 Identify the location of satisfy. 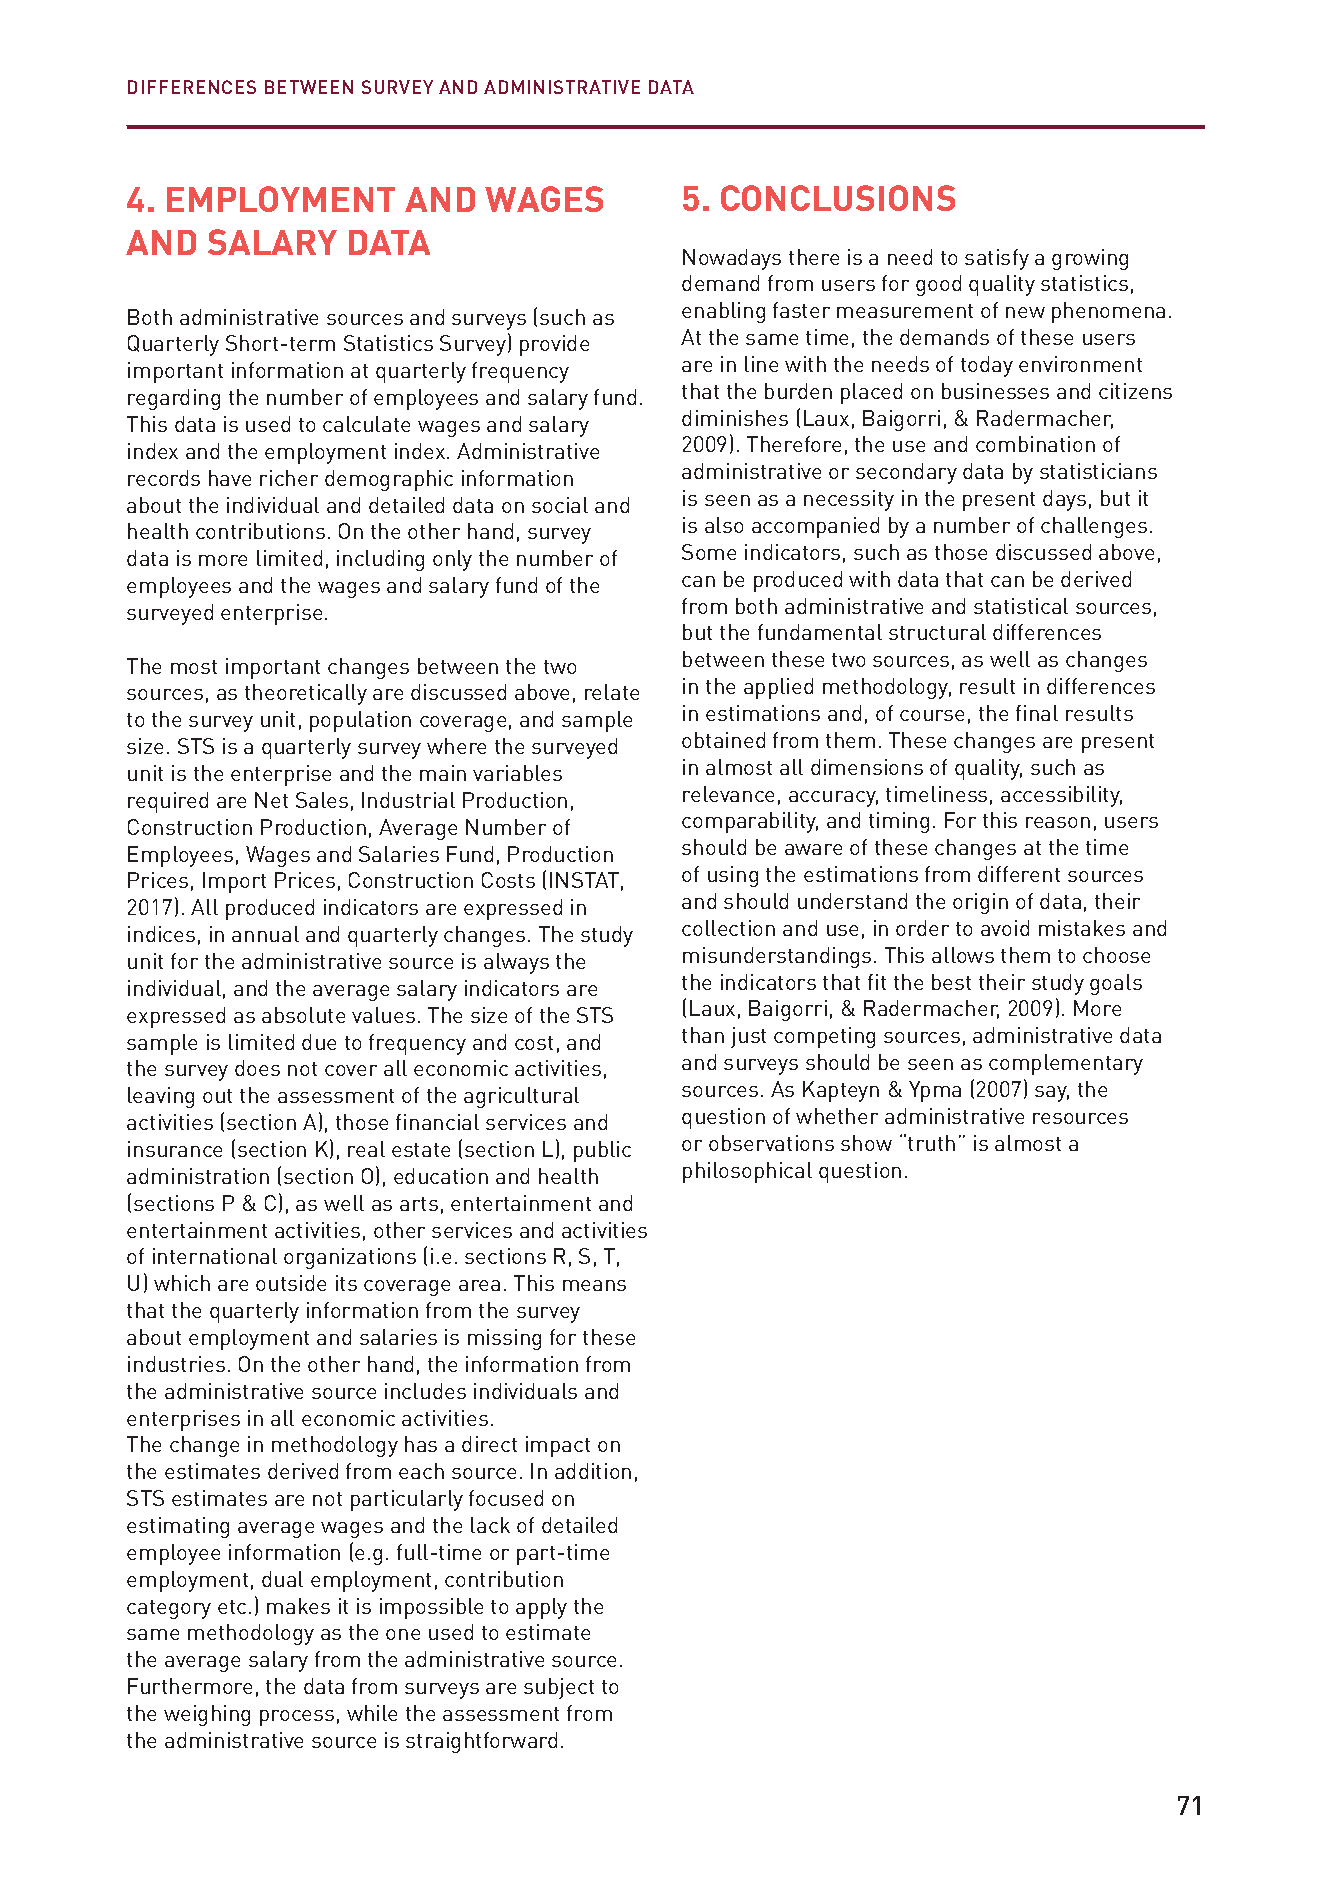
(997, 259).
